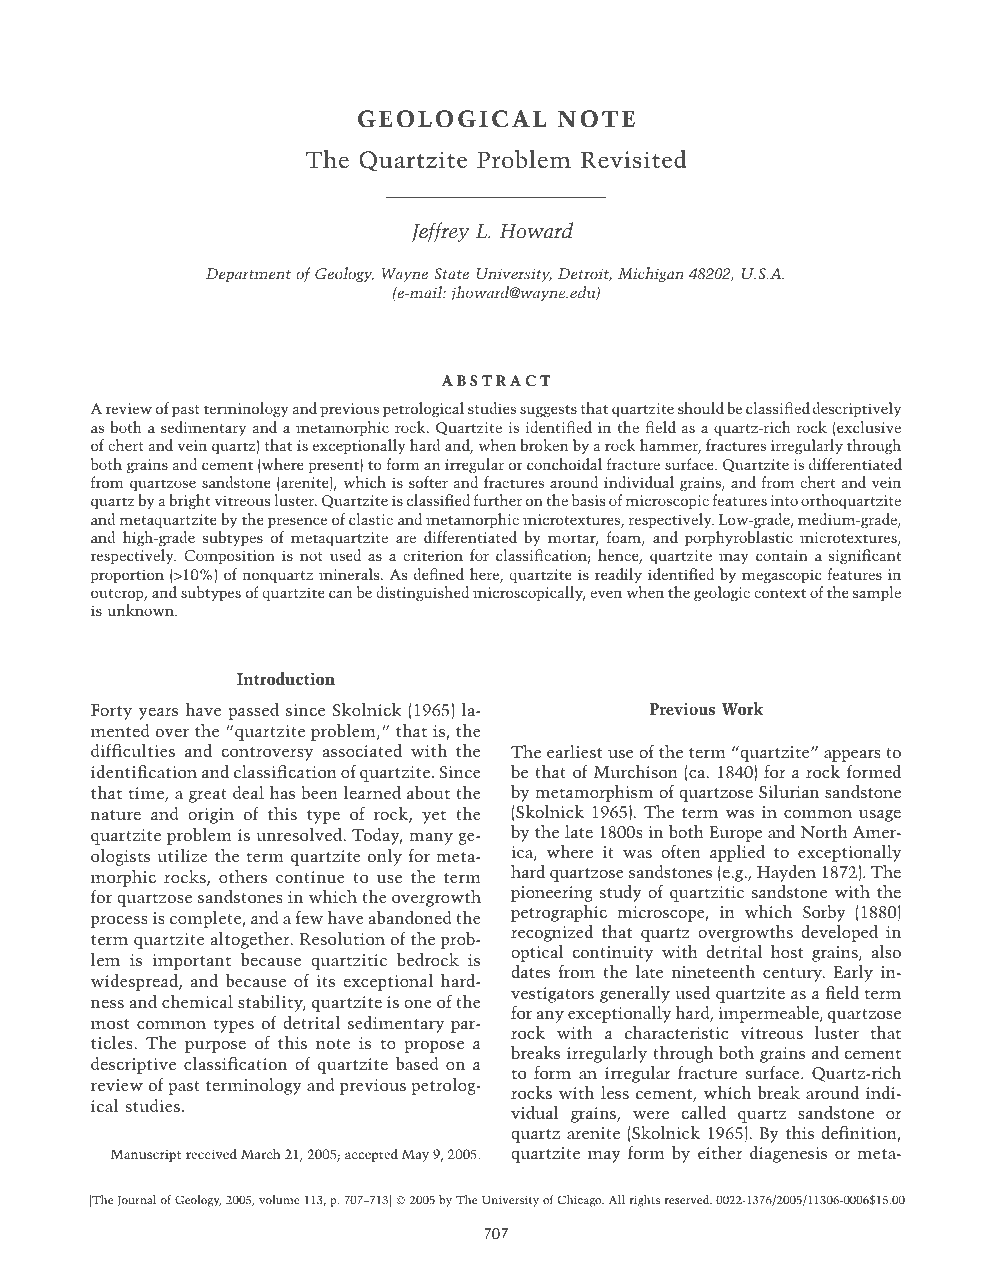  What do you see at coordinates (189, 501) in the screenshot?
I see `bright` at bounding box center [189, 501].
